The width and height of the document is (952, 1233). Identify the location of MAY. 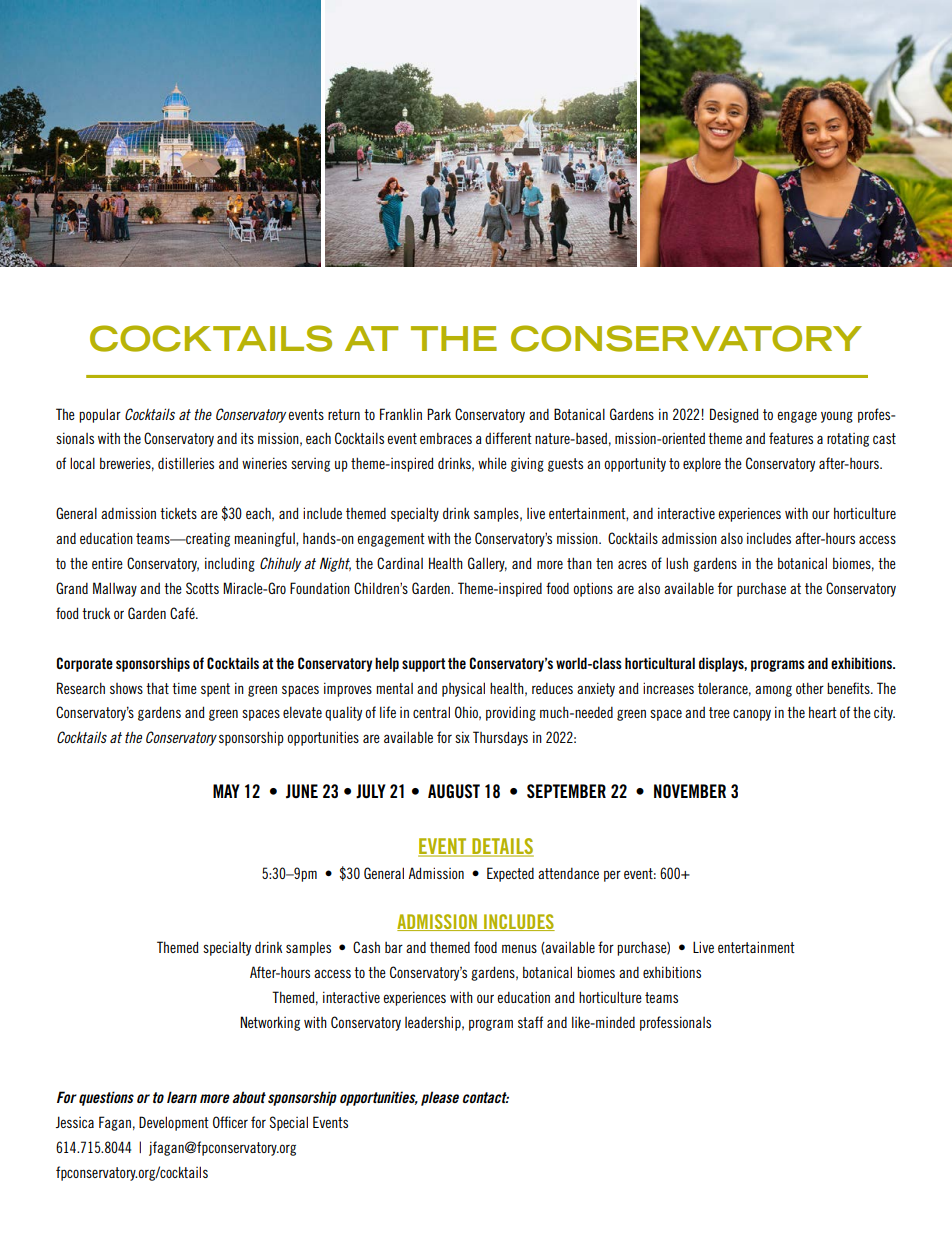
(226, 791).
